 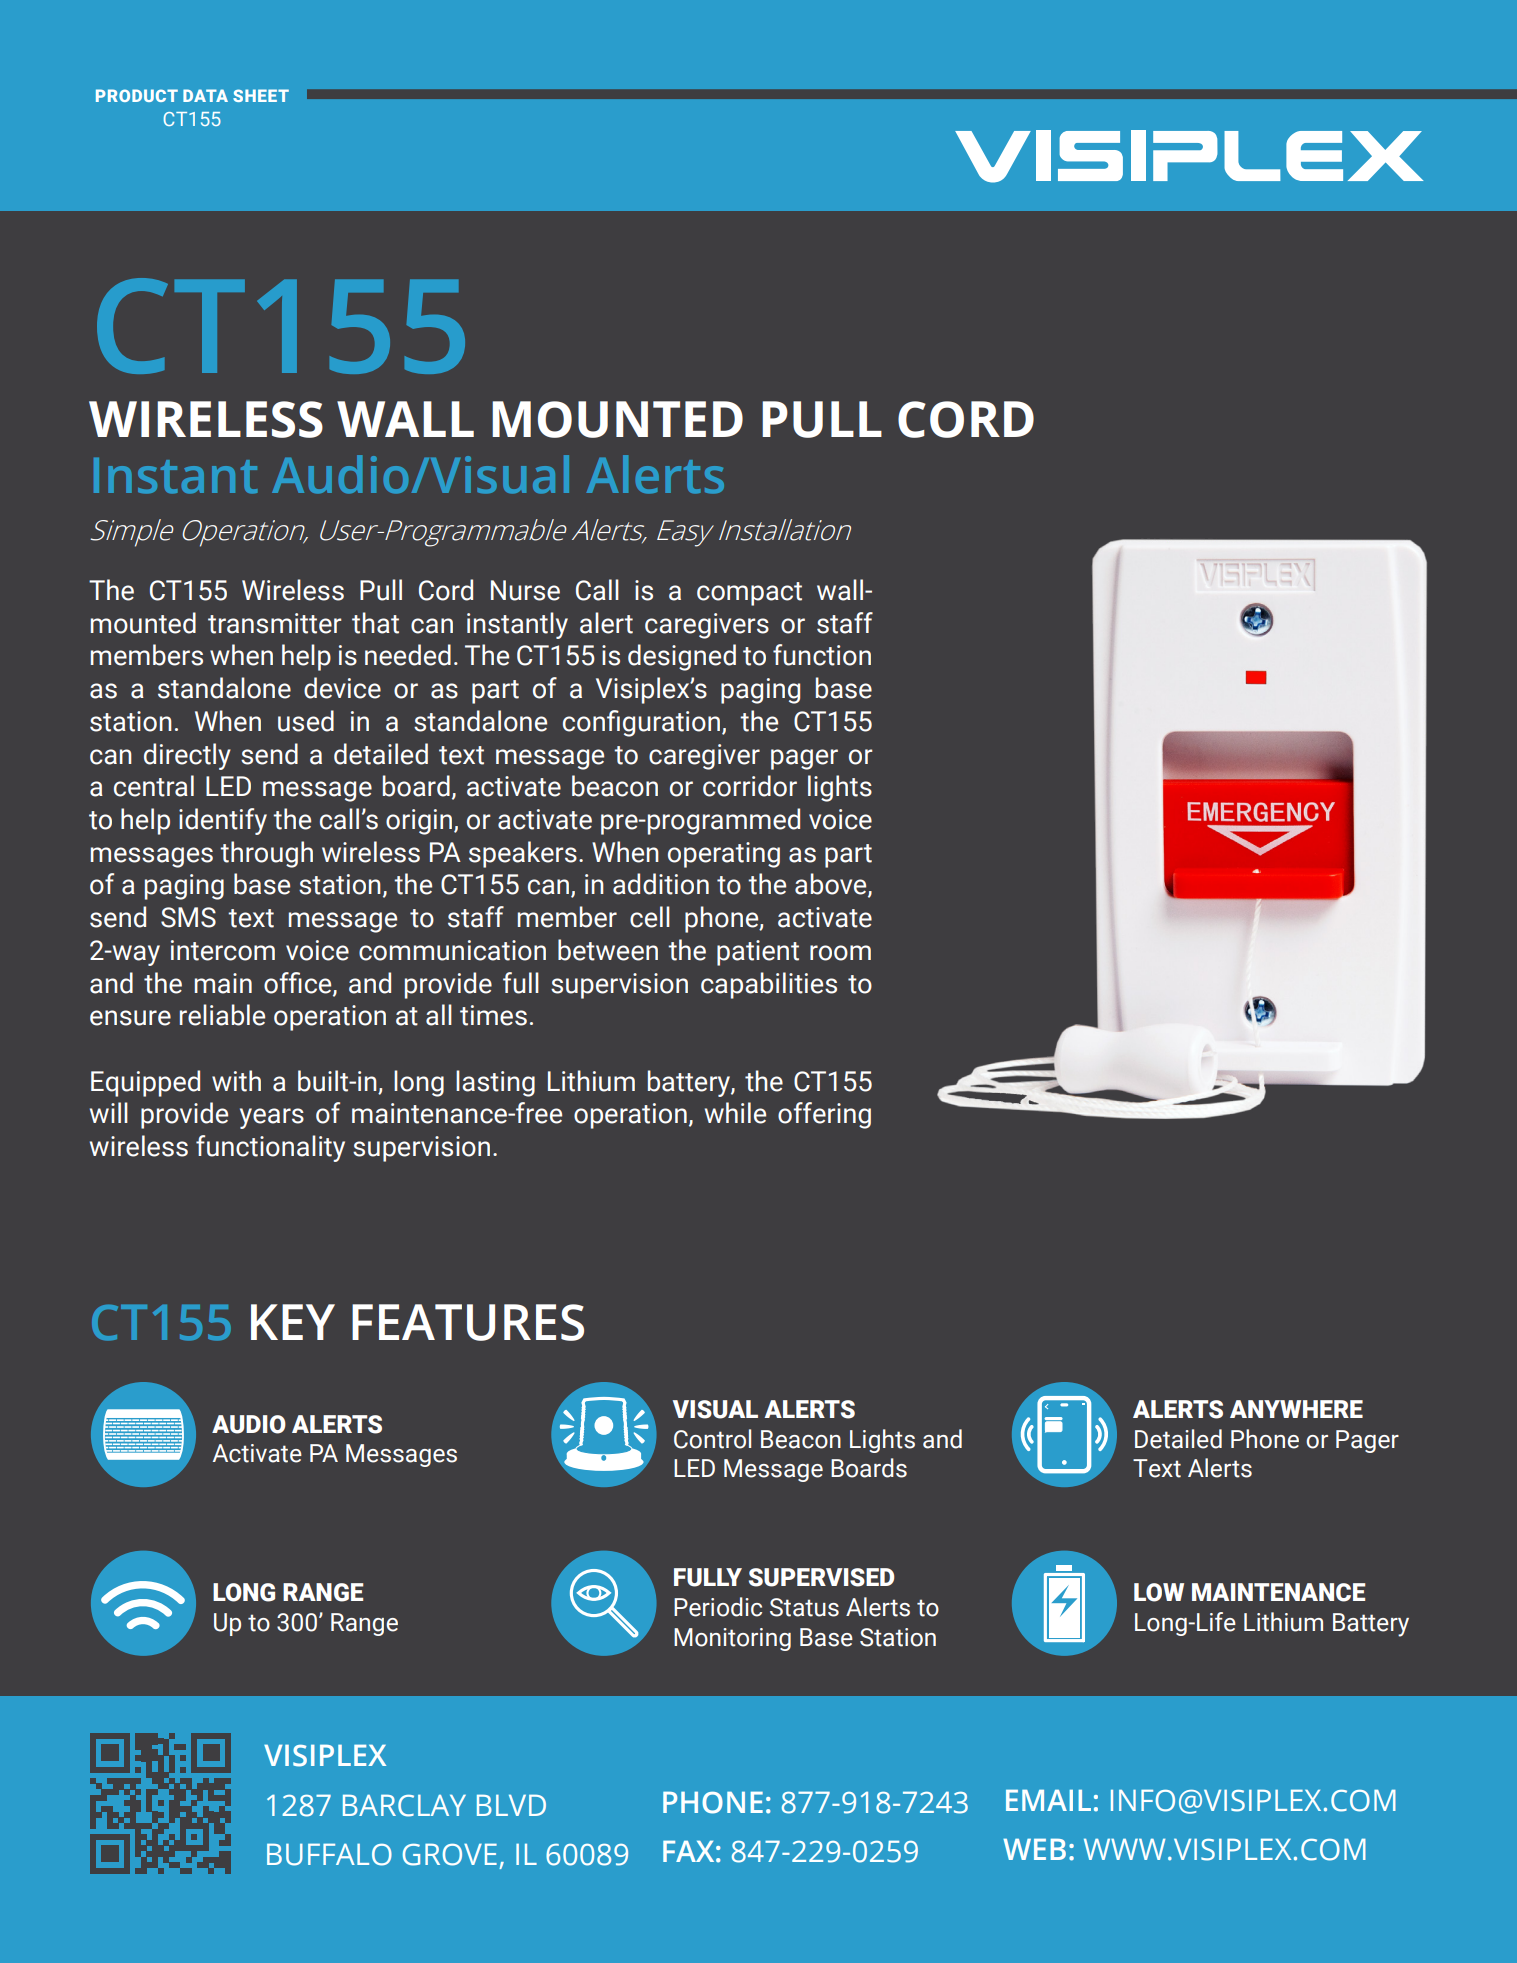 I want to click on patient, so click(x=758, y=953).
